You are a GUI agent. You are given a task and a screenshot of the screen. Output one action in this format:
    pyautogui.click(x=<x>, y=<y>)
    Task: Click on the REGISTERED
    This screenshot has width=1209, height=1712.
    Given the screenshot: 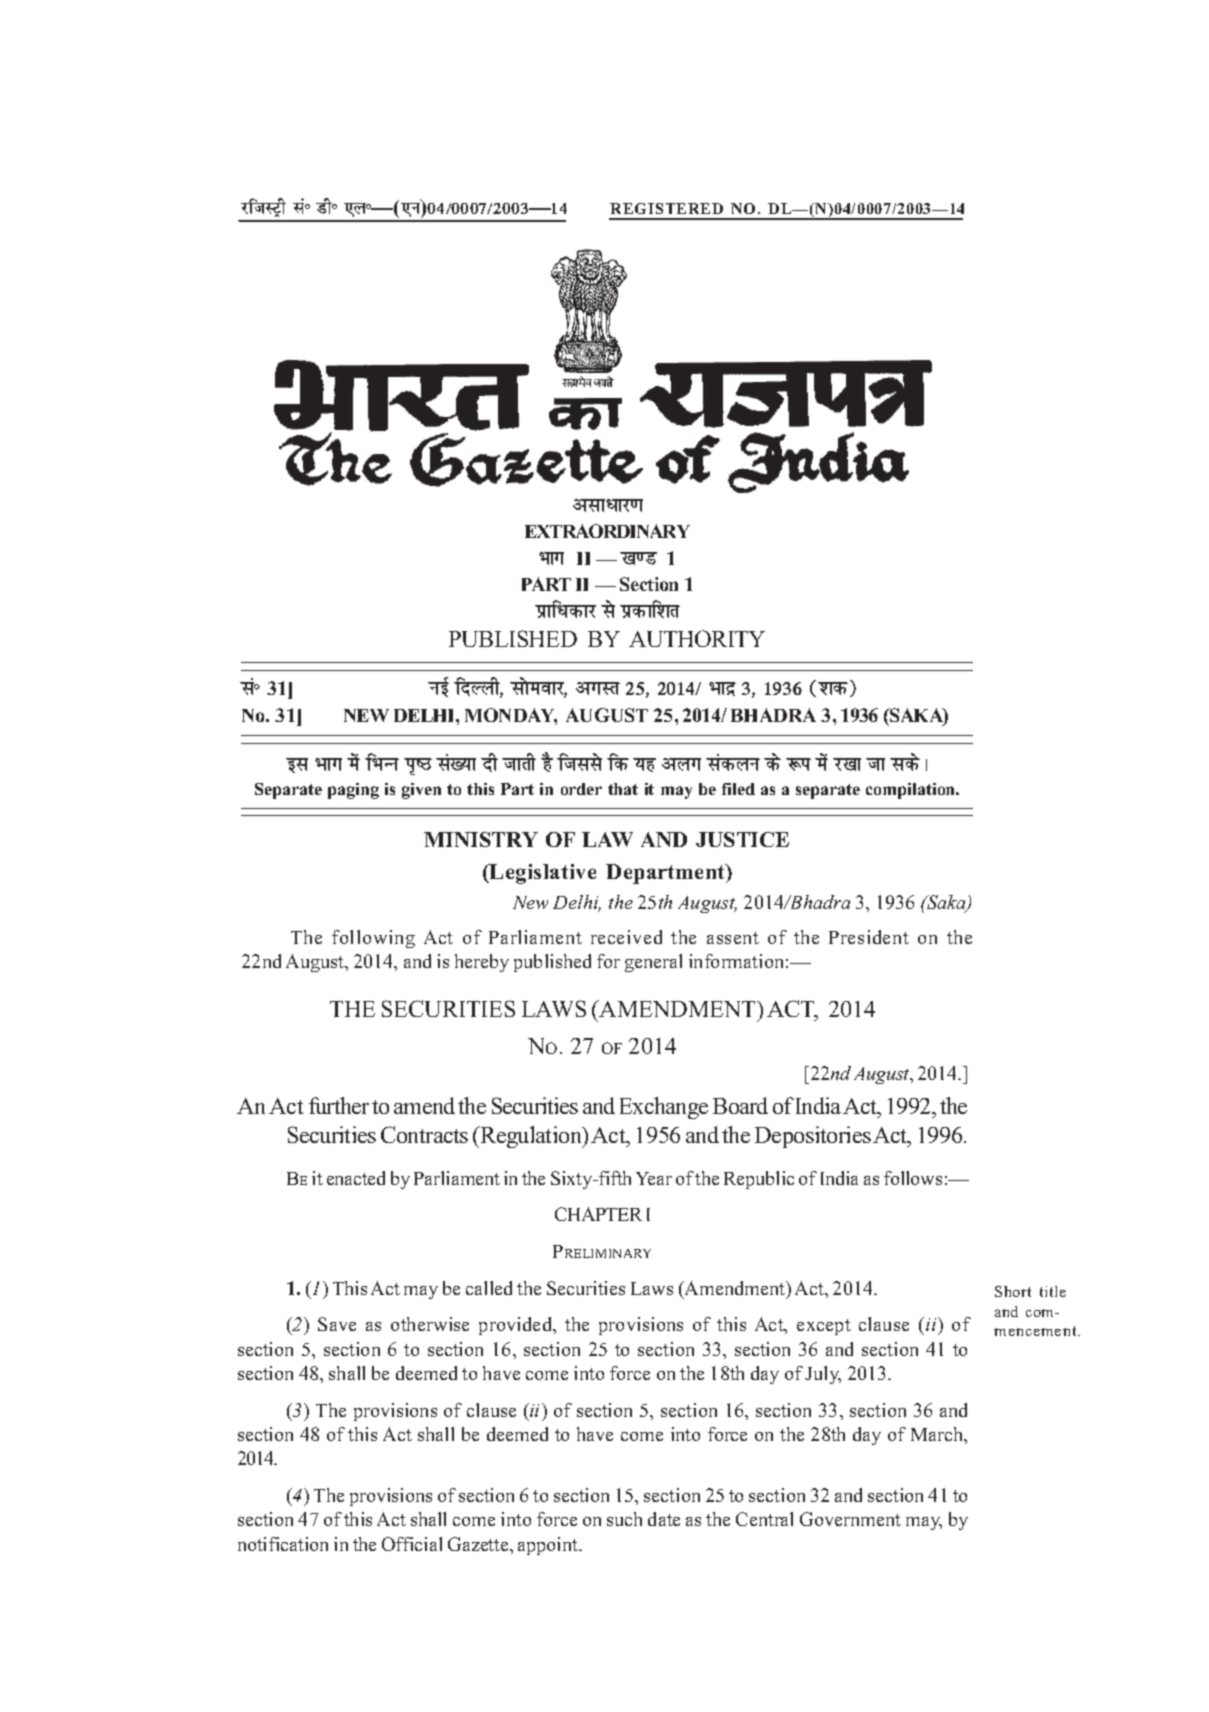 What is the action you would take?
    pyautogui.click(x=666, y=208)
